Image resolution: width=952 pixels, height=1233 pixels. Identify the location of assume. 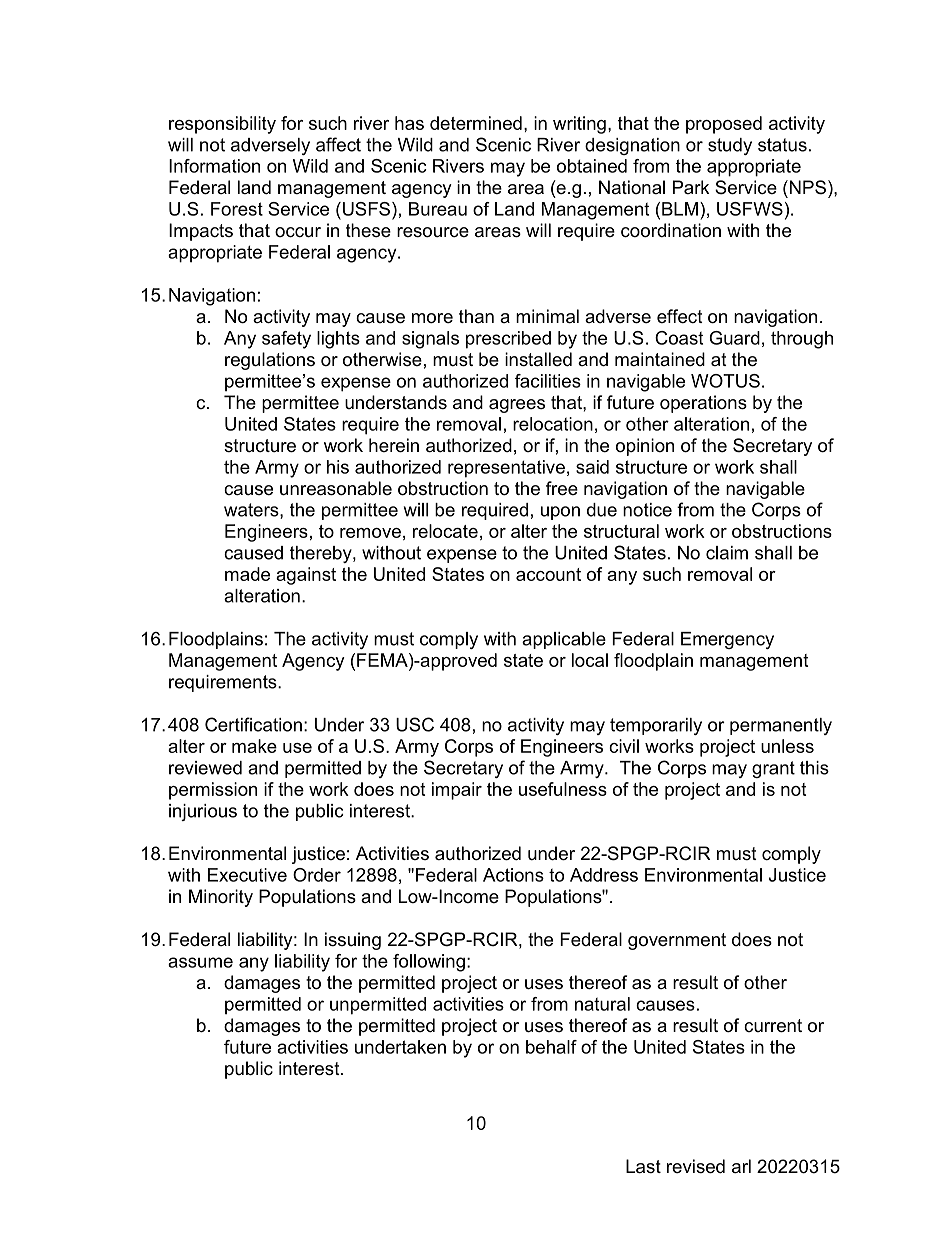
(200, 962).
